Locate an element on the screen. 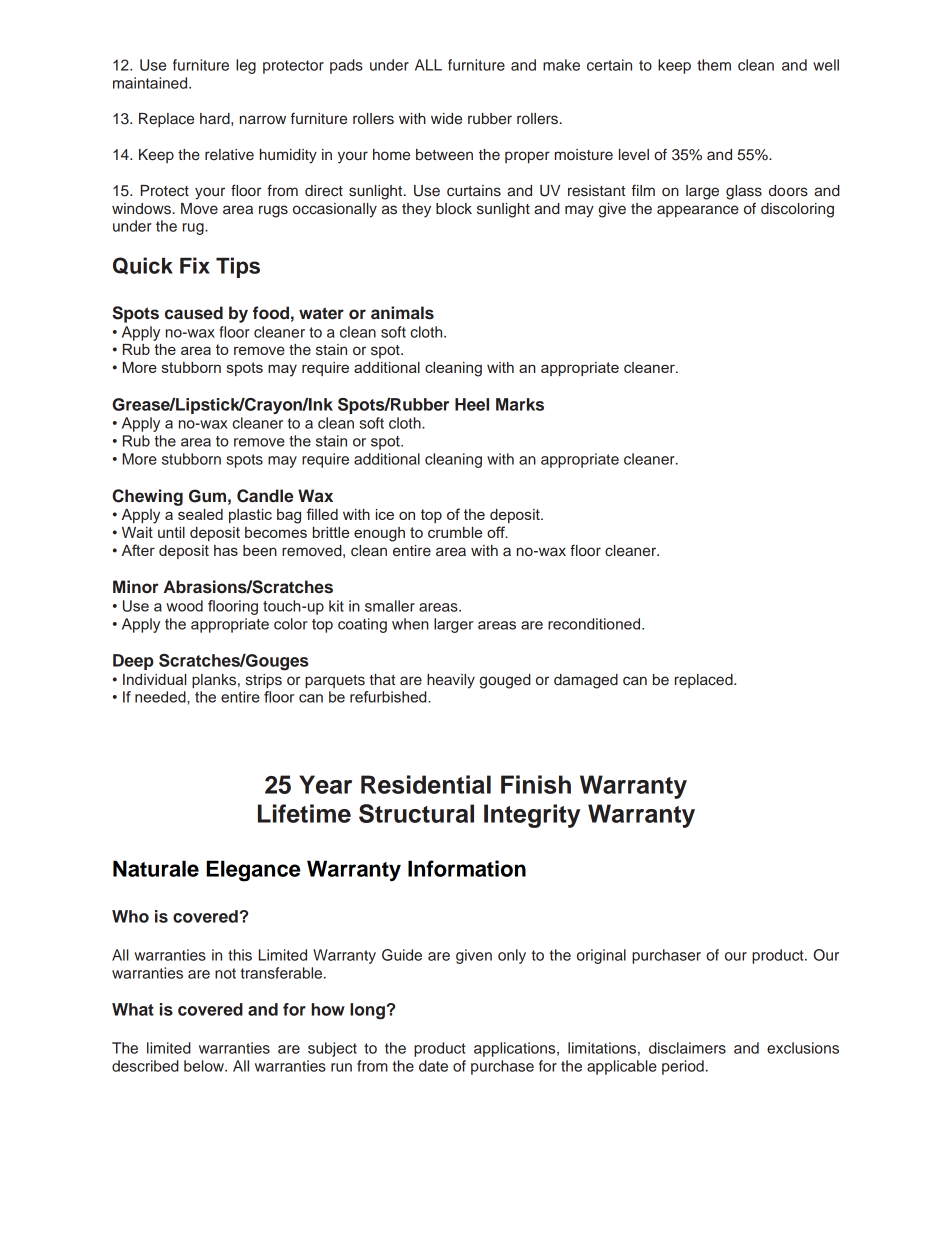 This screenshot has height=1233, width=952. heavily is located at coordinates (451, 681).
